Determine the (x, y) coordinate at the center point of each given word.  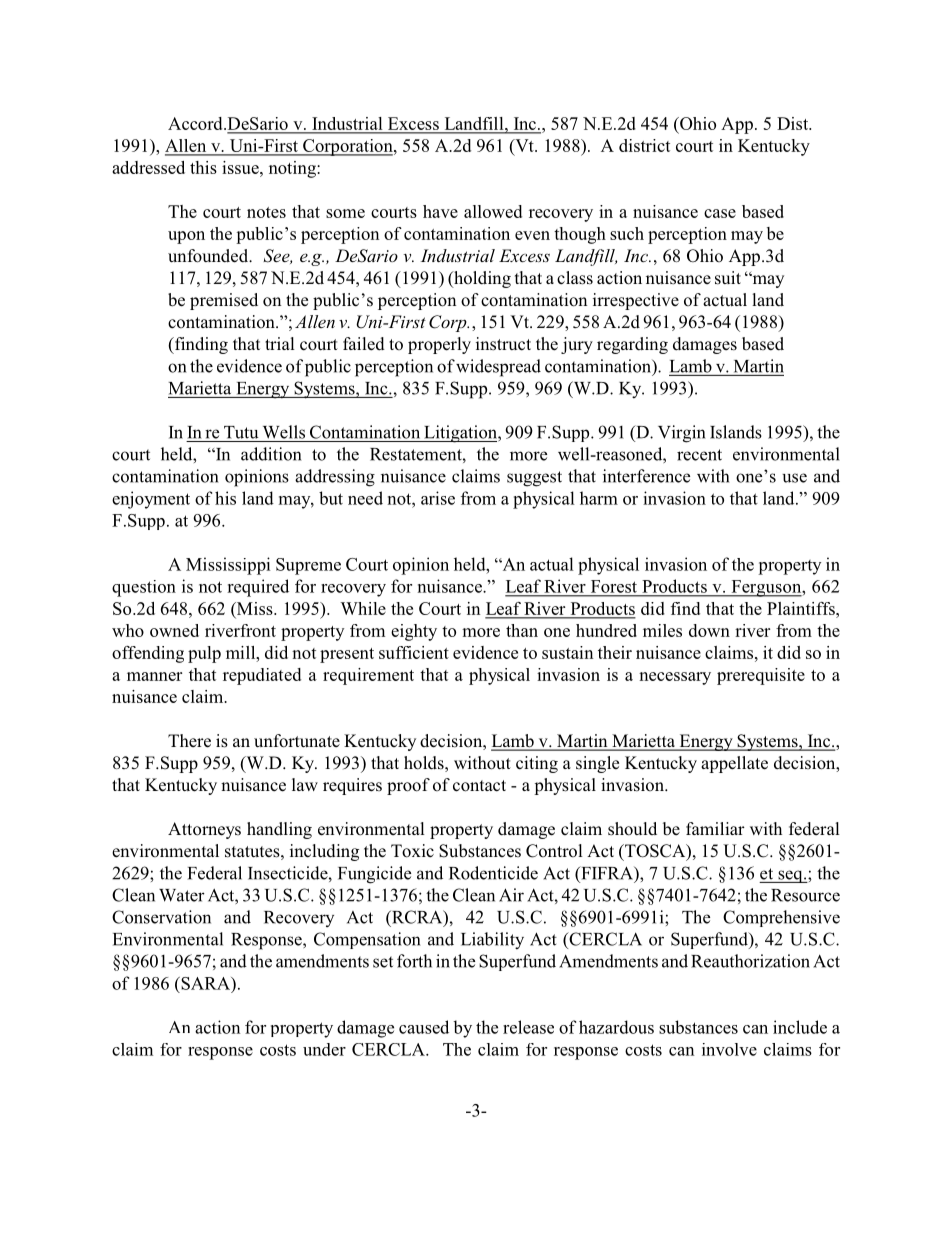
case (720, 213)
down (709, 630)
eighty (414, 632)
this (203, 167)
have (440, 211)
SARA (205, 983)
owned (174, 630)
